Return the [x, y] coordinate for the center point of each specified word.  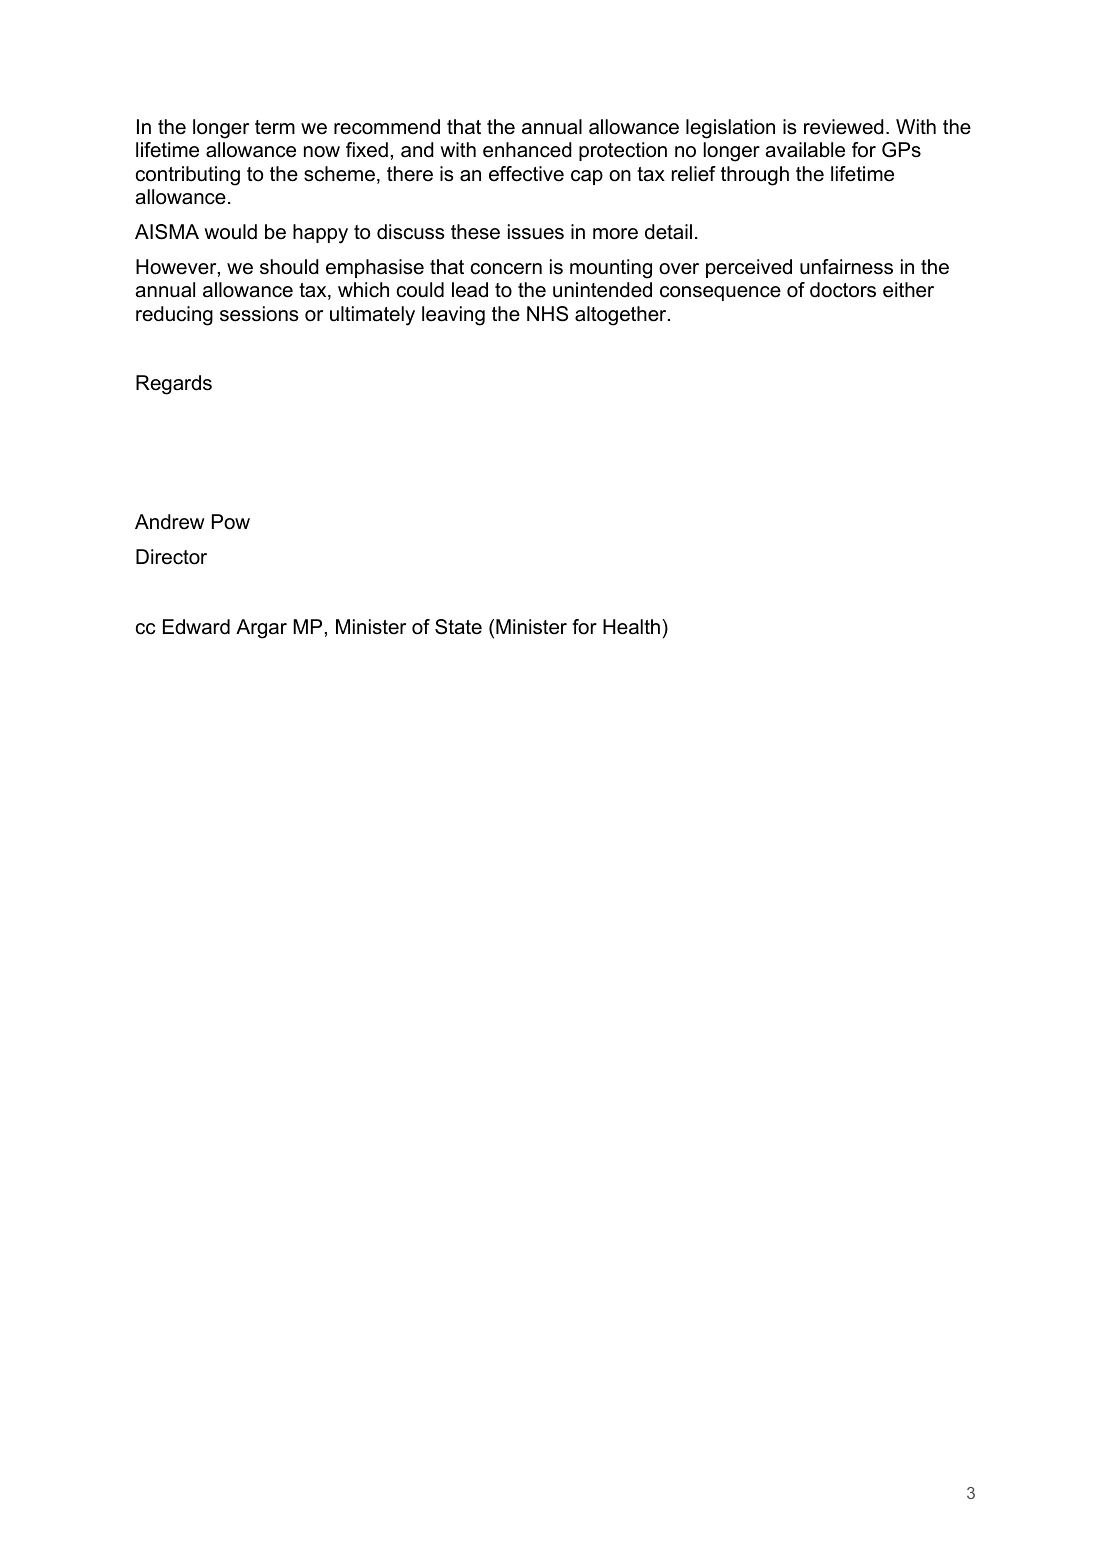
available [805, 150]
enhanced [527, 150]
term [275, 127]
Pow [231, 522]
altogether [622, 316]
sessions [259, 314]
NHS [547, 314]
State [458, 627]
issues [536, 232]
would [230, 232]
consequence [720, 293]
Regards [174, 385]
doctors [843, 290]
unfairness [846, 267]
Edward [196, 627]
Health [631, 627]
